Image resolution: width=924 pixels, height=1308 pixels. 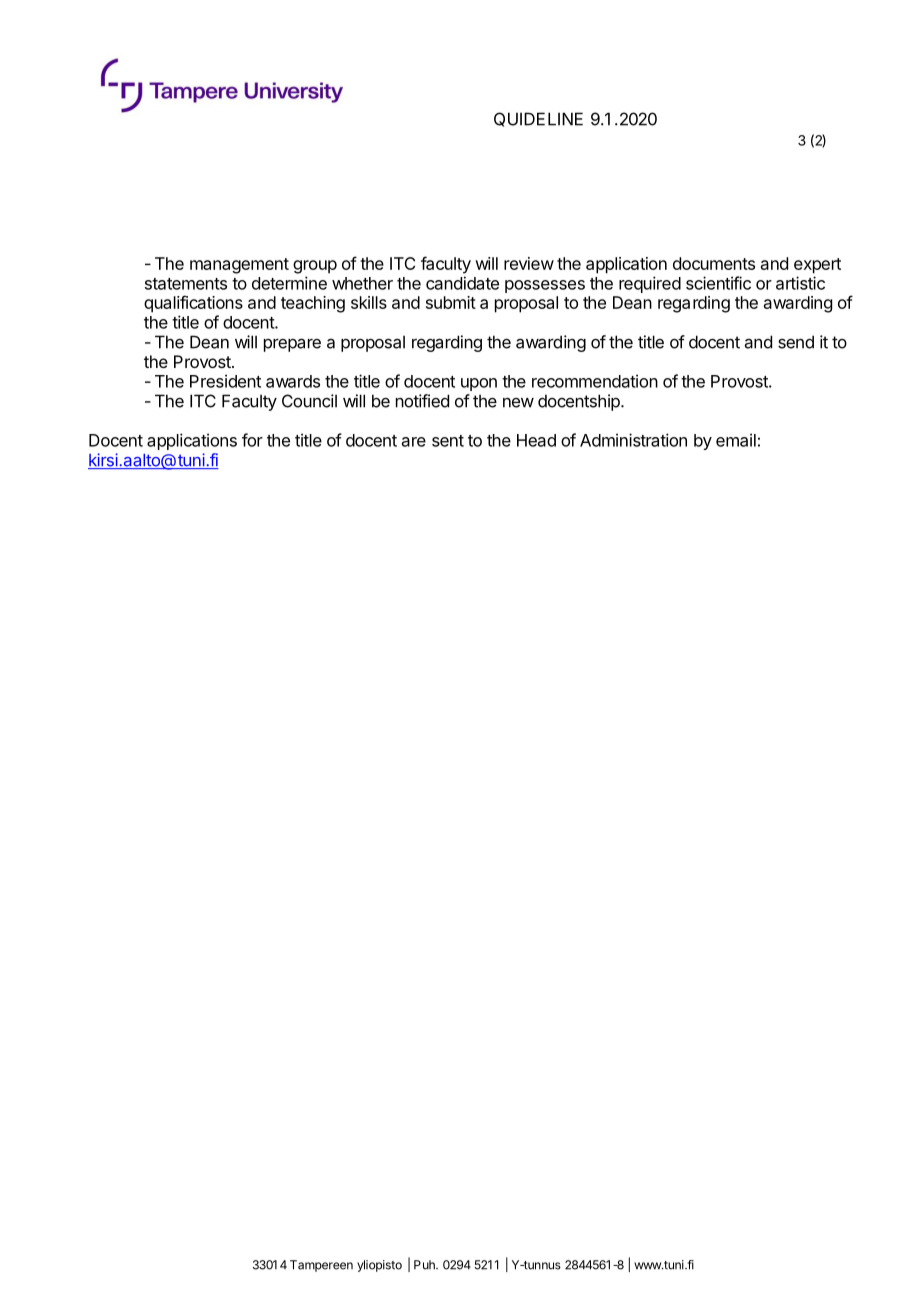 What do you see at coordinates (289, 283) in the page?
I see `determine` at bounding box center [289, 283].
